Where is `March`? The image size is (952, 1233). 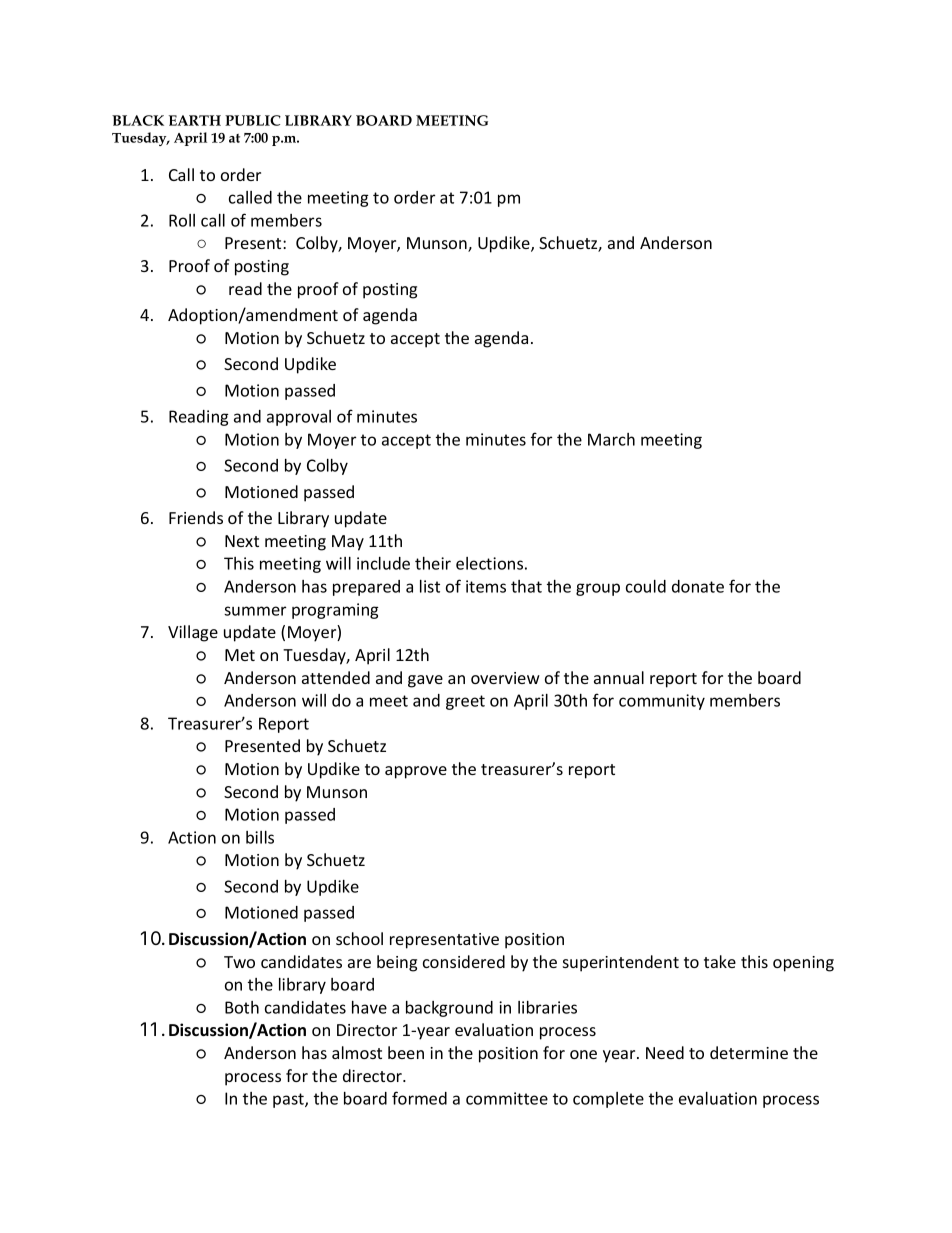
March is located at coordinates (611, 439).
